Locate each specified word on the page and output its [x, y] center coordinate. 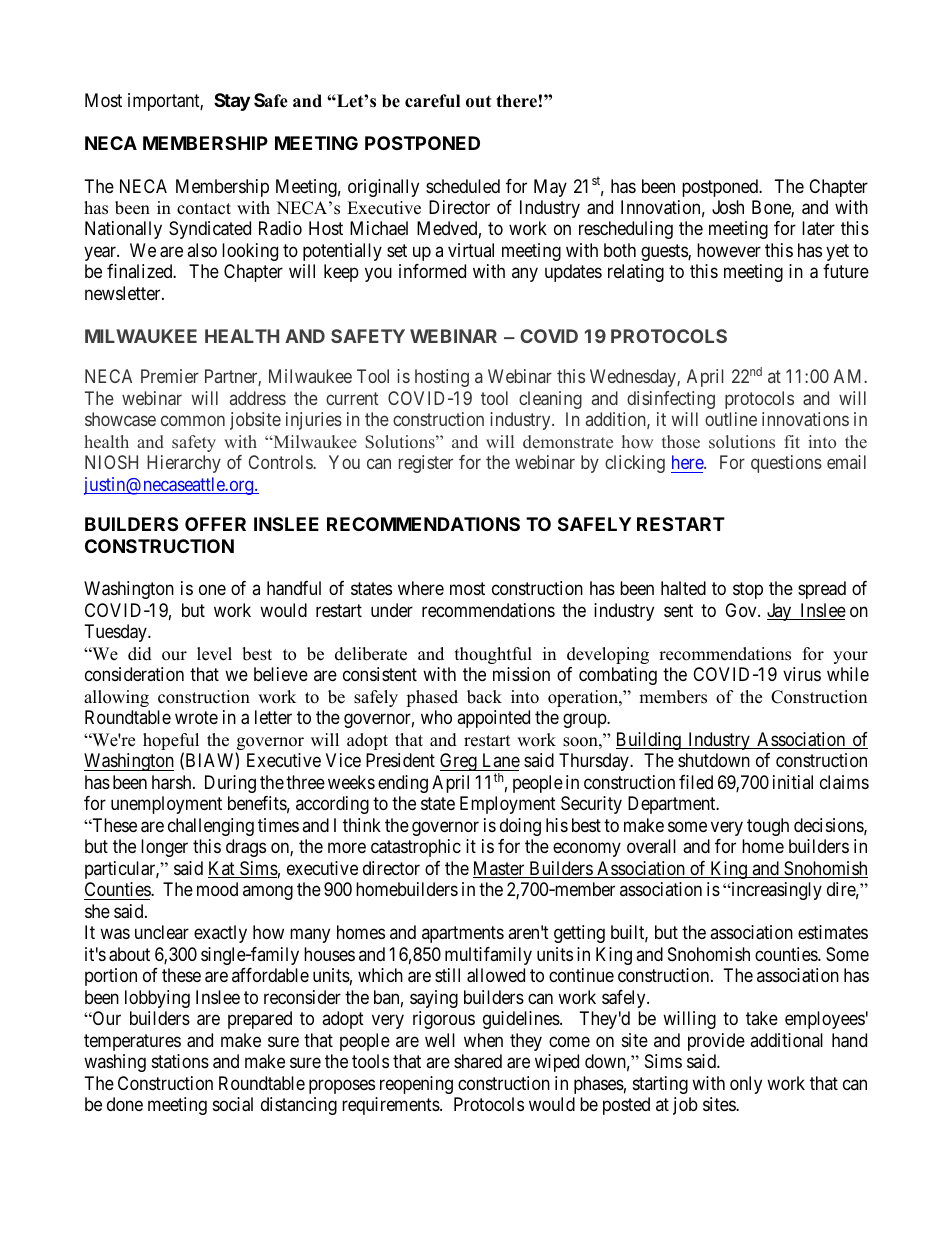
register [426, 464]
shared [478, 1061]
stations [180, 1061]
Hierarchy [184, 464]
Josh [728, 207]
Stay [232, 102]
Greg [459, 762]
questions [786, 464]
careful [432, 101]
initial [793, 782]
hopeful [171, 743]
